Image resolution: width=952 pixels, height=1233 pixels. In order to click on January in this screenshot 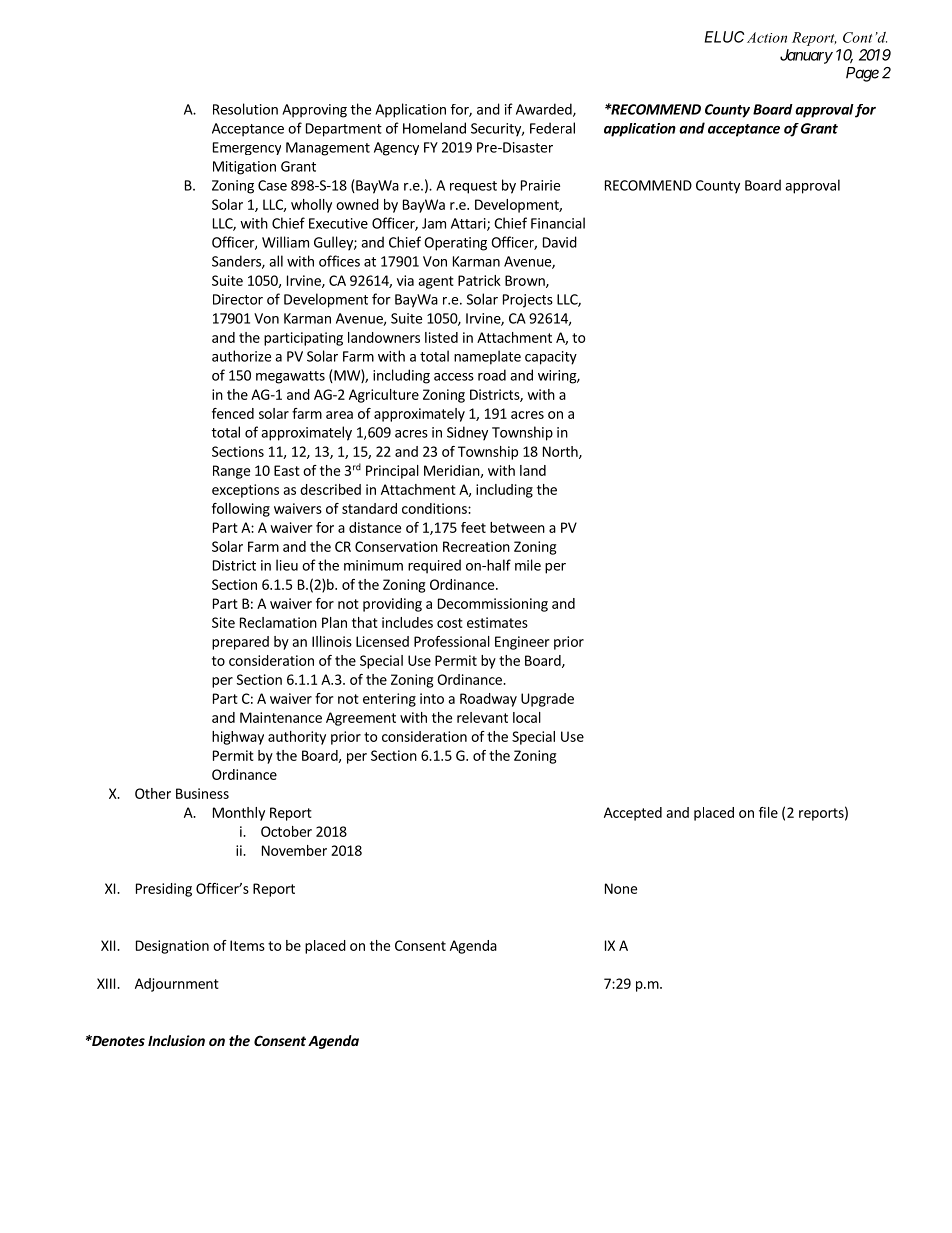, I will do `click(806, 56)`.
